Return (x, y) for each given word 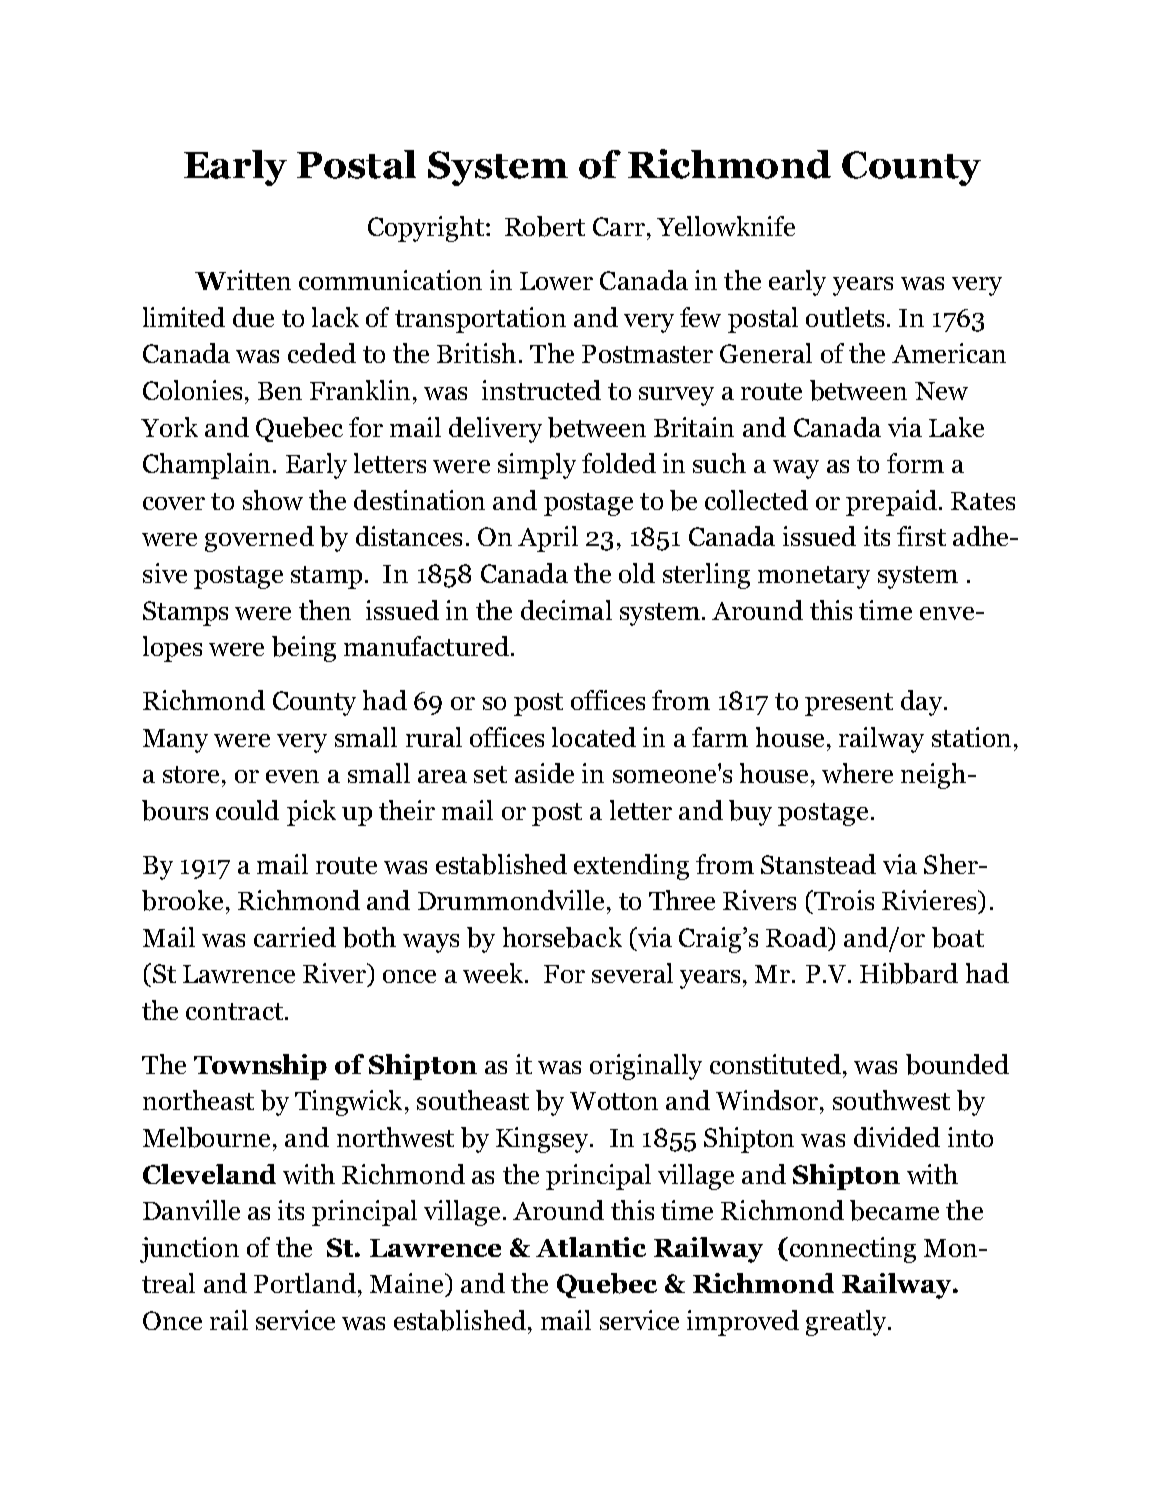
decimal (566, 610)
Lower (556, 281)
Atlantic (591, 1247)
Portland (305, 1283)
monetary (814, 577)
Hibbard (909, 973)
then (325, 610)
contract (234, 1011)
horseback (562, 937)
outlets (845, 317)
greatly (847, 1323)
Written (243, 280)
